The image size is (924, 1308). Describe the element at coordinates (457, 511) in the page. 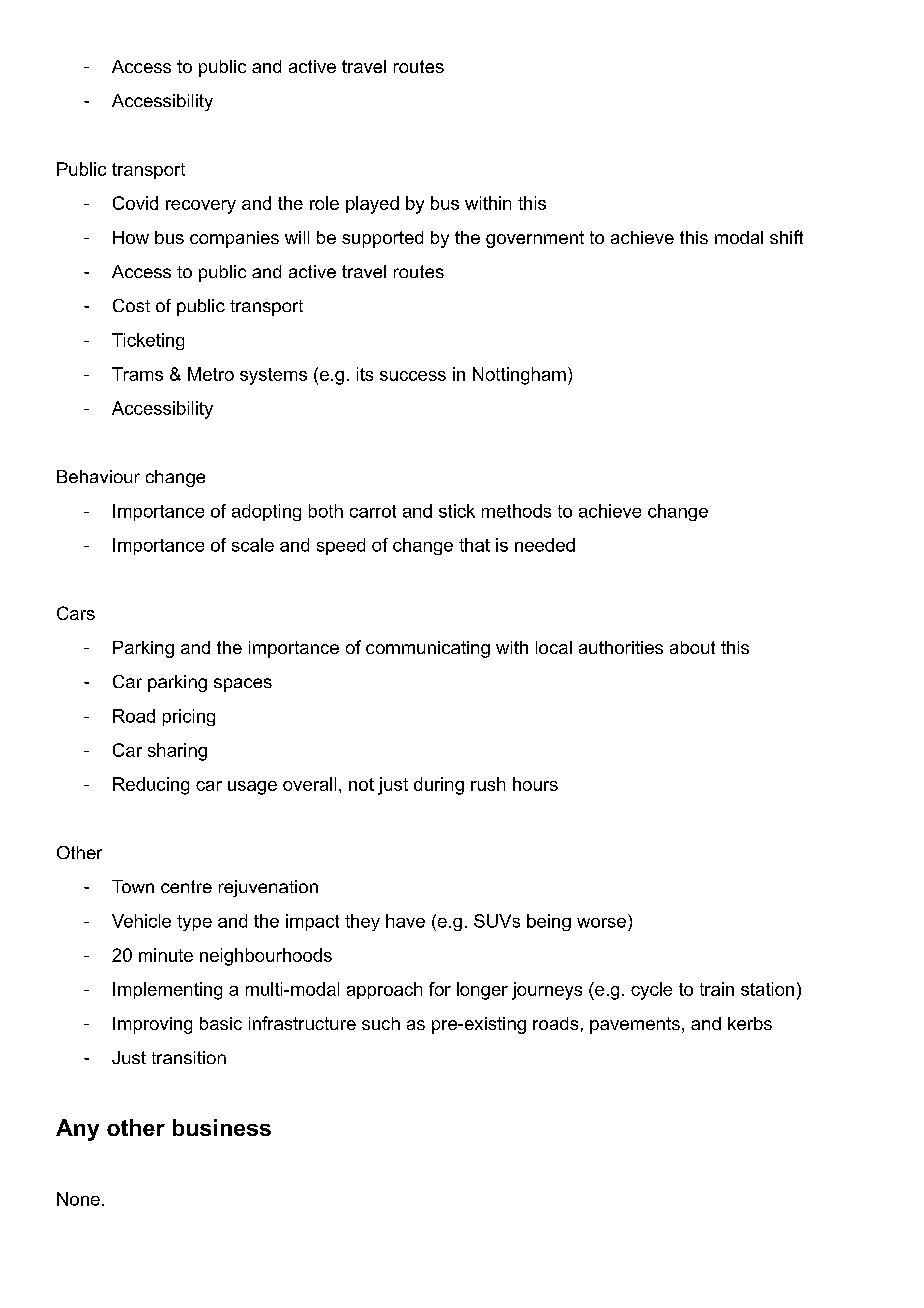

I see `stick` at that location.
